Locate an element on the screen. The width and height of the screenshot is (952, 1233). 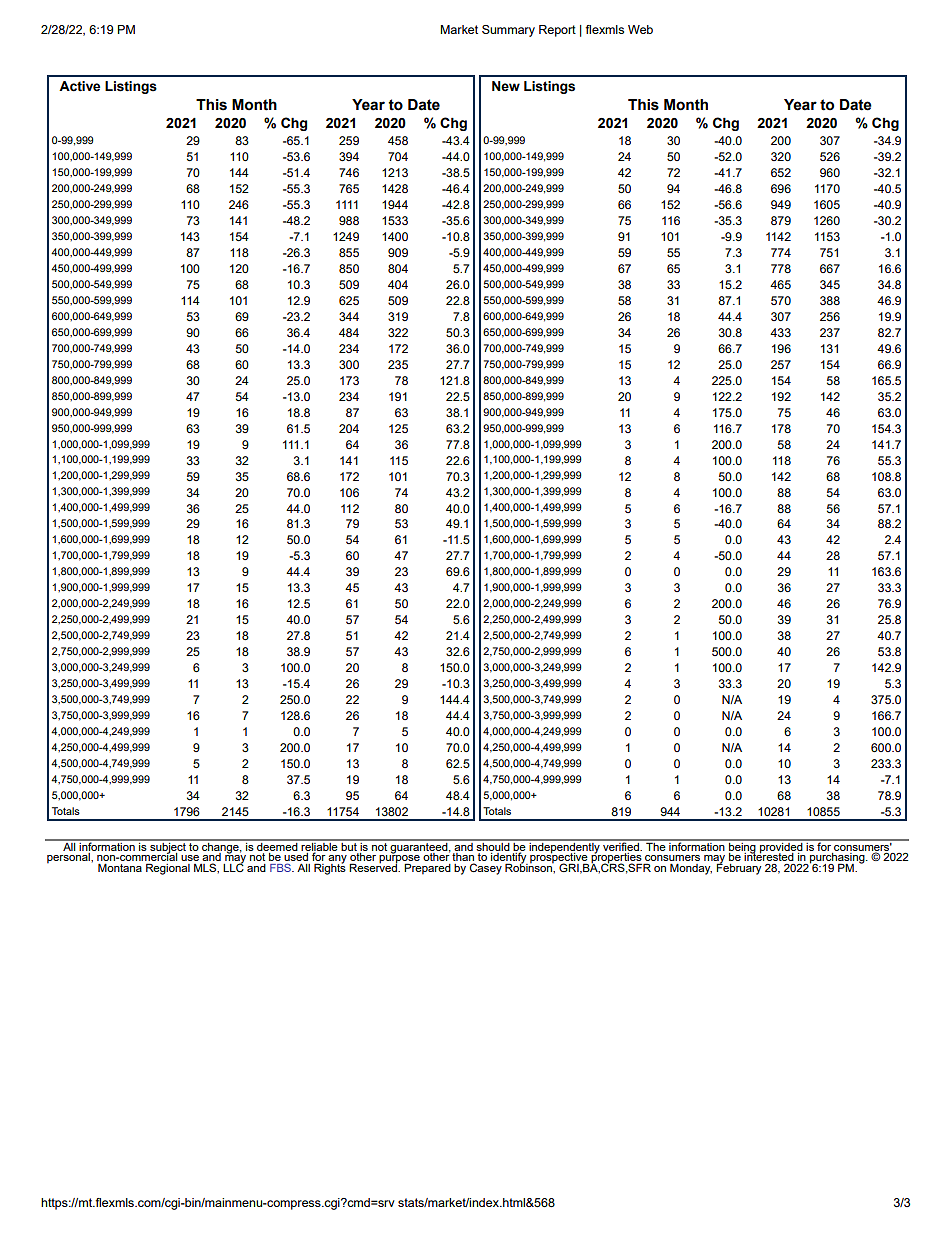
Web is located at coordinates (640, 29).
